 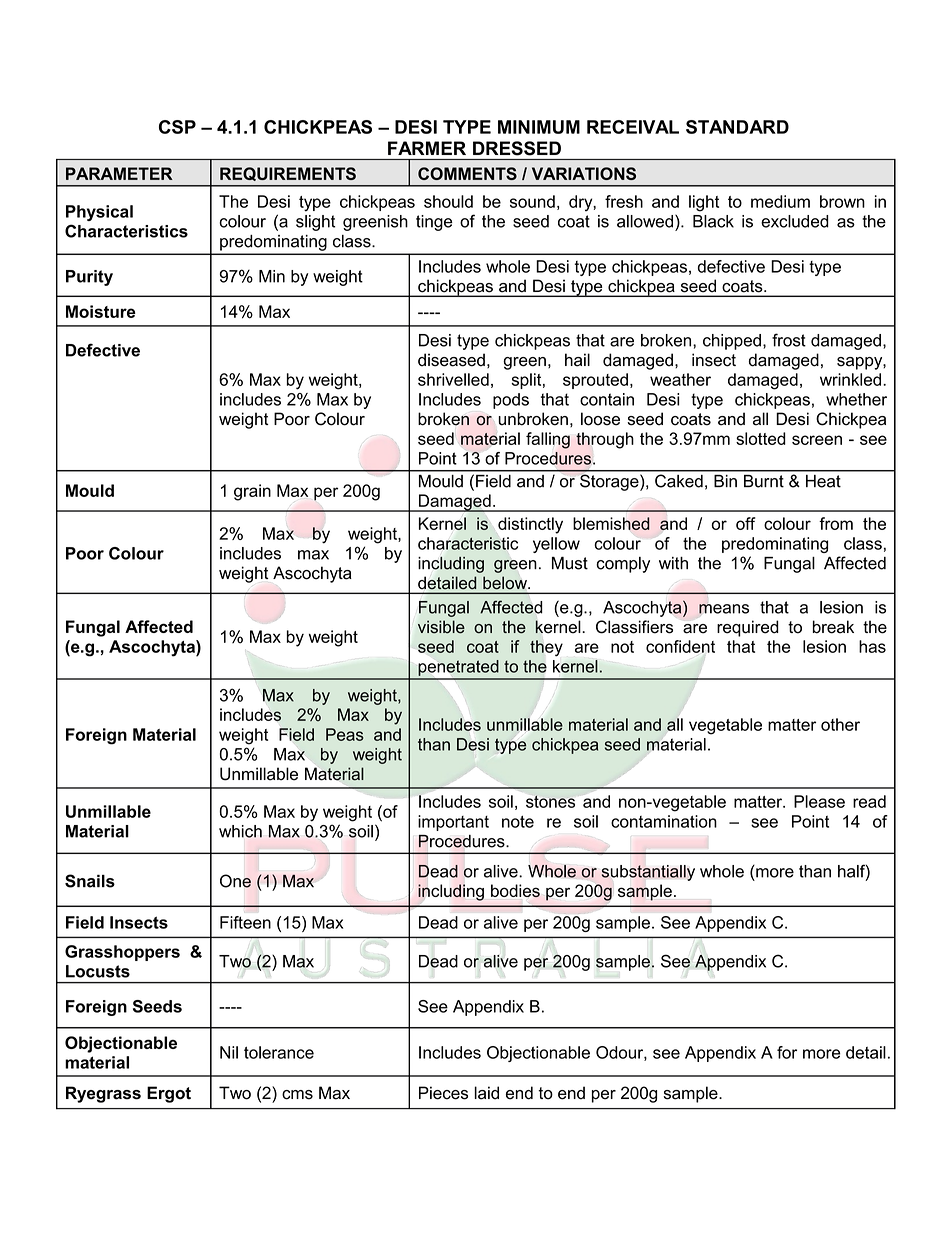 What do you see at coordinates (467, 173) in the image?
I see `COMMENTS` at bounding box center [467, 173].
